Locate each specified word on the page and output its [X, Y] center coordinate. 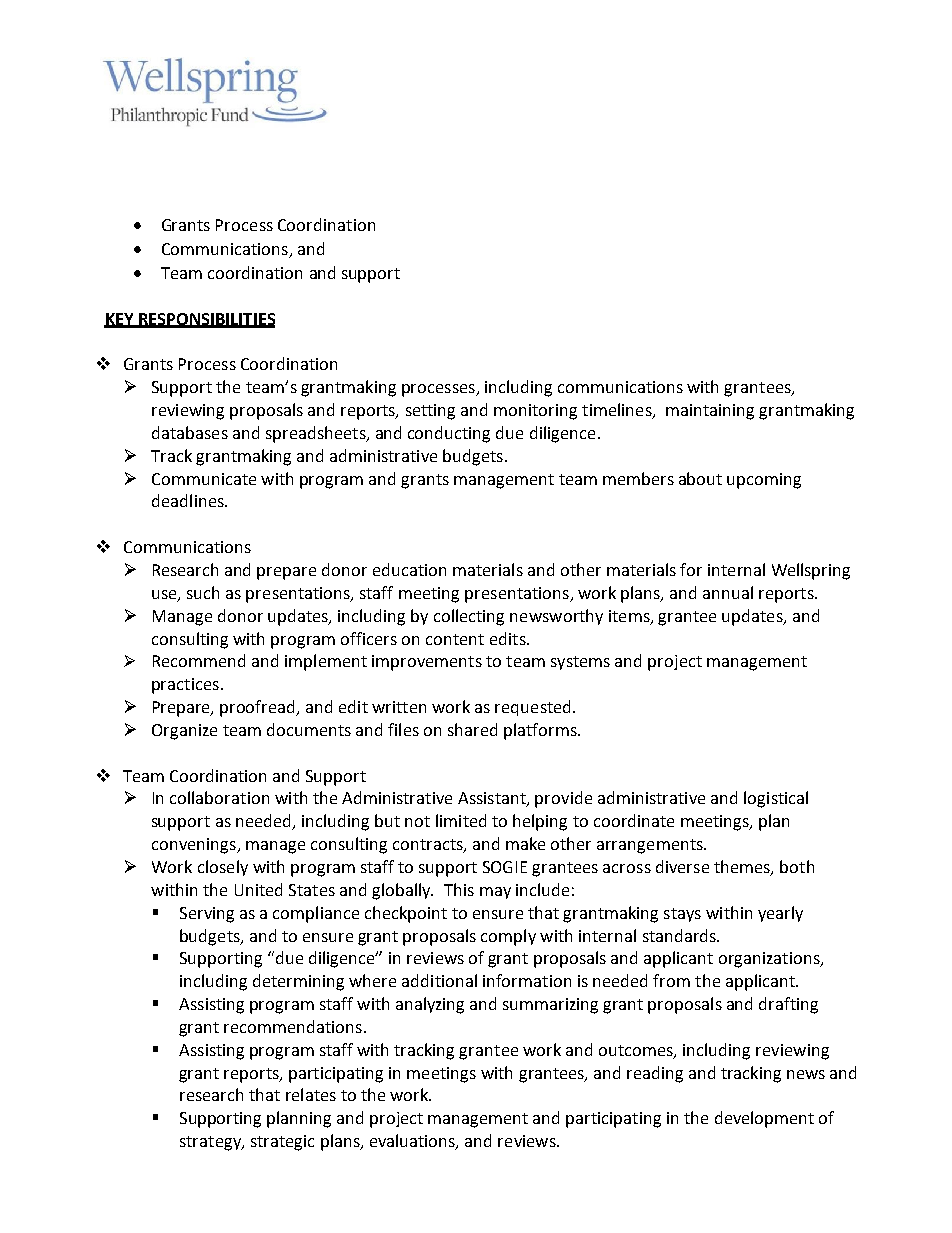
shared [472, 729]
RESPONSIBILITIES [206, 320]
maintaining [710, 412]
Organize [184, 732]
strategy [211, 1143]
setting [430, 412]
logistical [776, 799]
